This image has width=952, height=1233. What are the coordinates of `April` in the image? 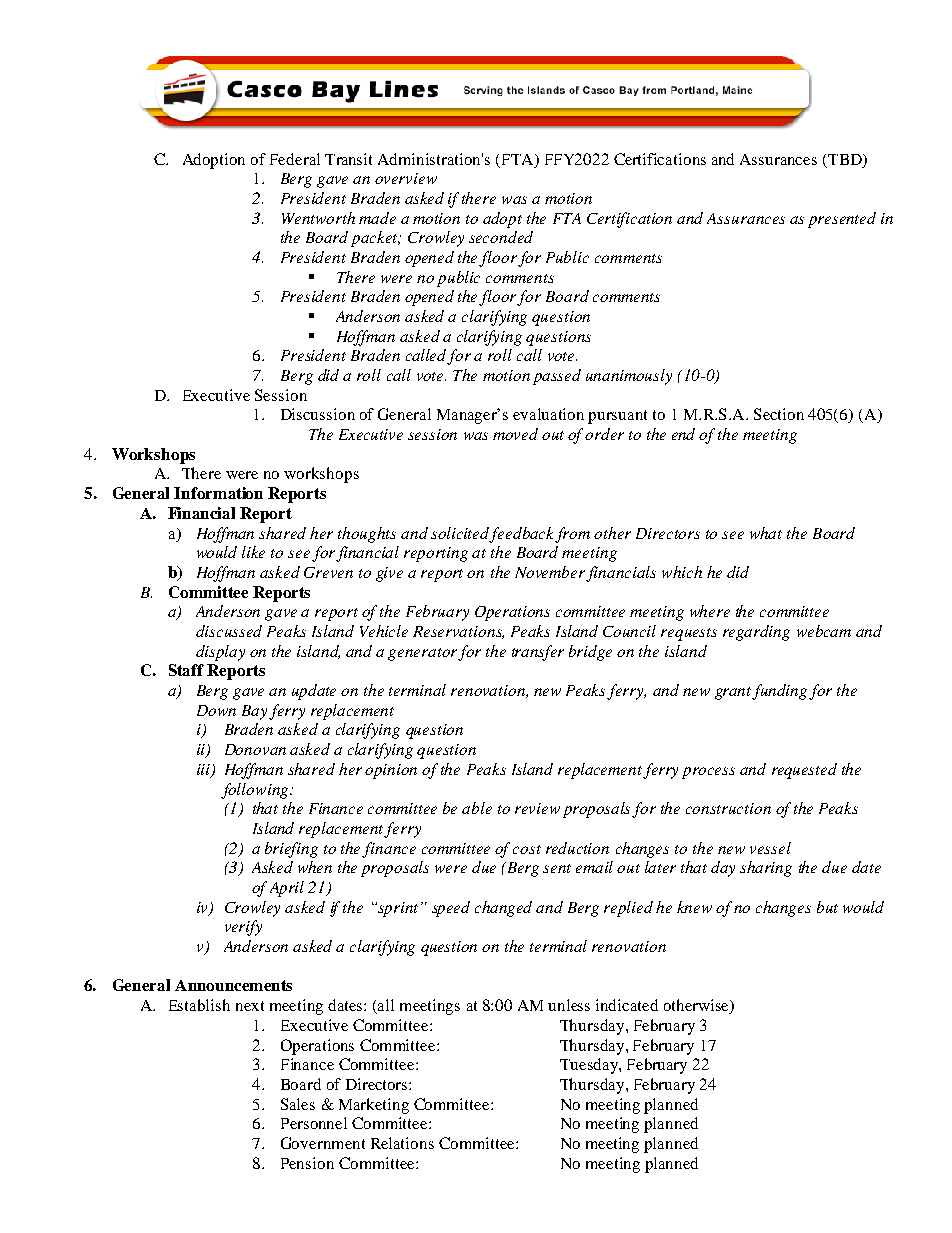 It's located at (287, 889).
